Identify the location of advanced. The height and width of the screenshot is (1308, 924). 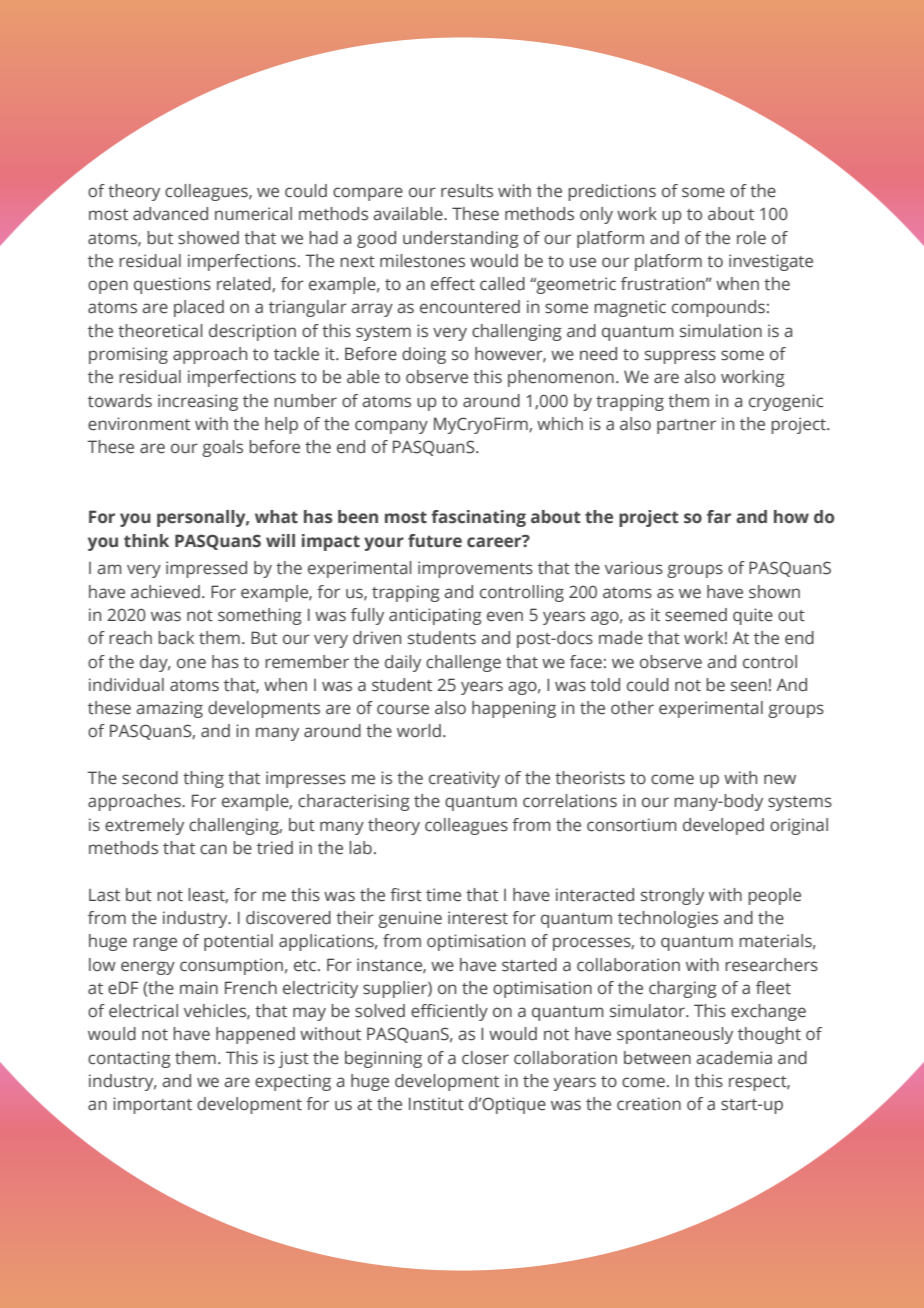
(170, 214).
